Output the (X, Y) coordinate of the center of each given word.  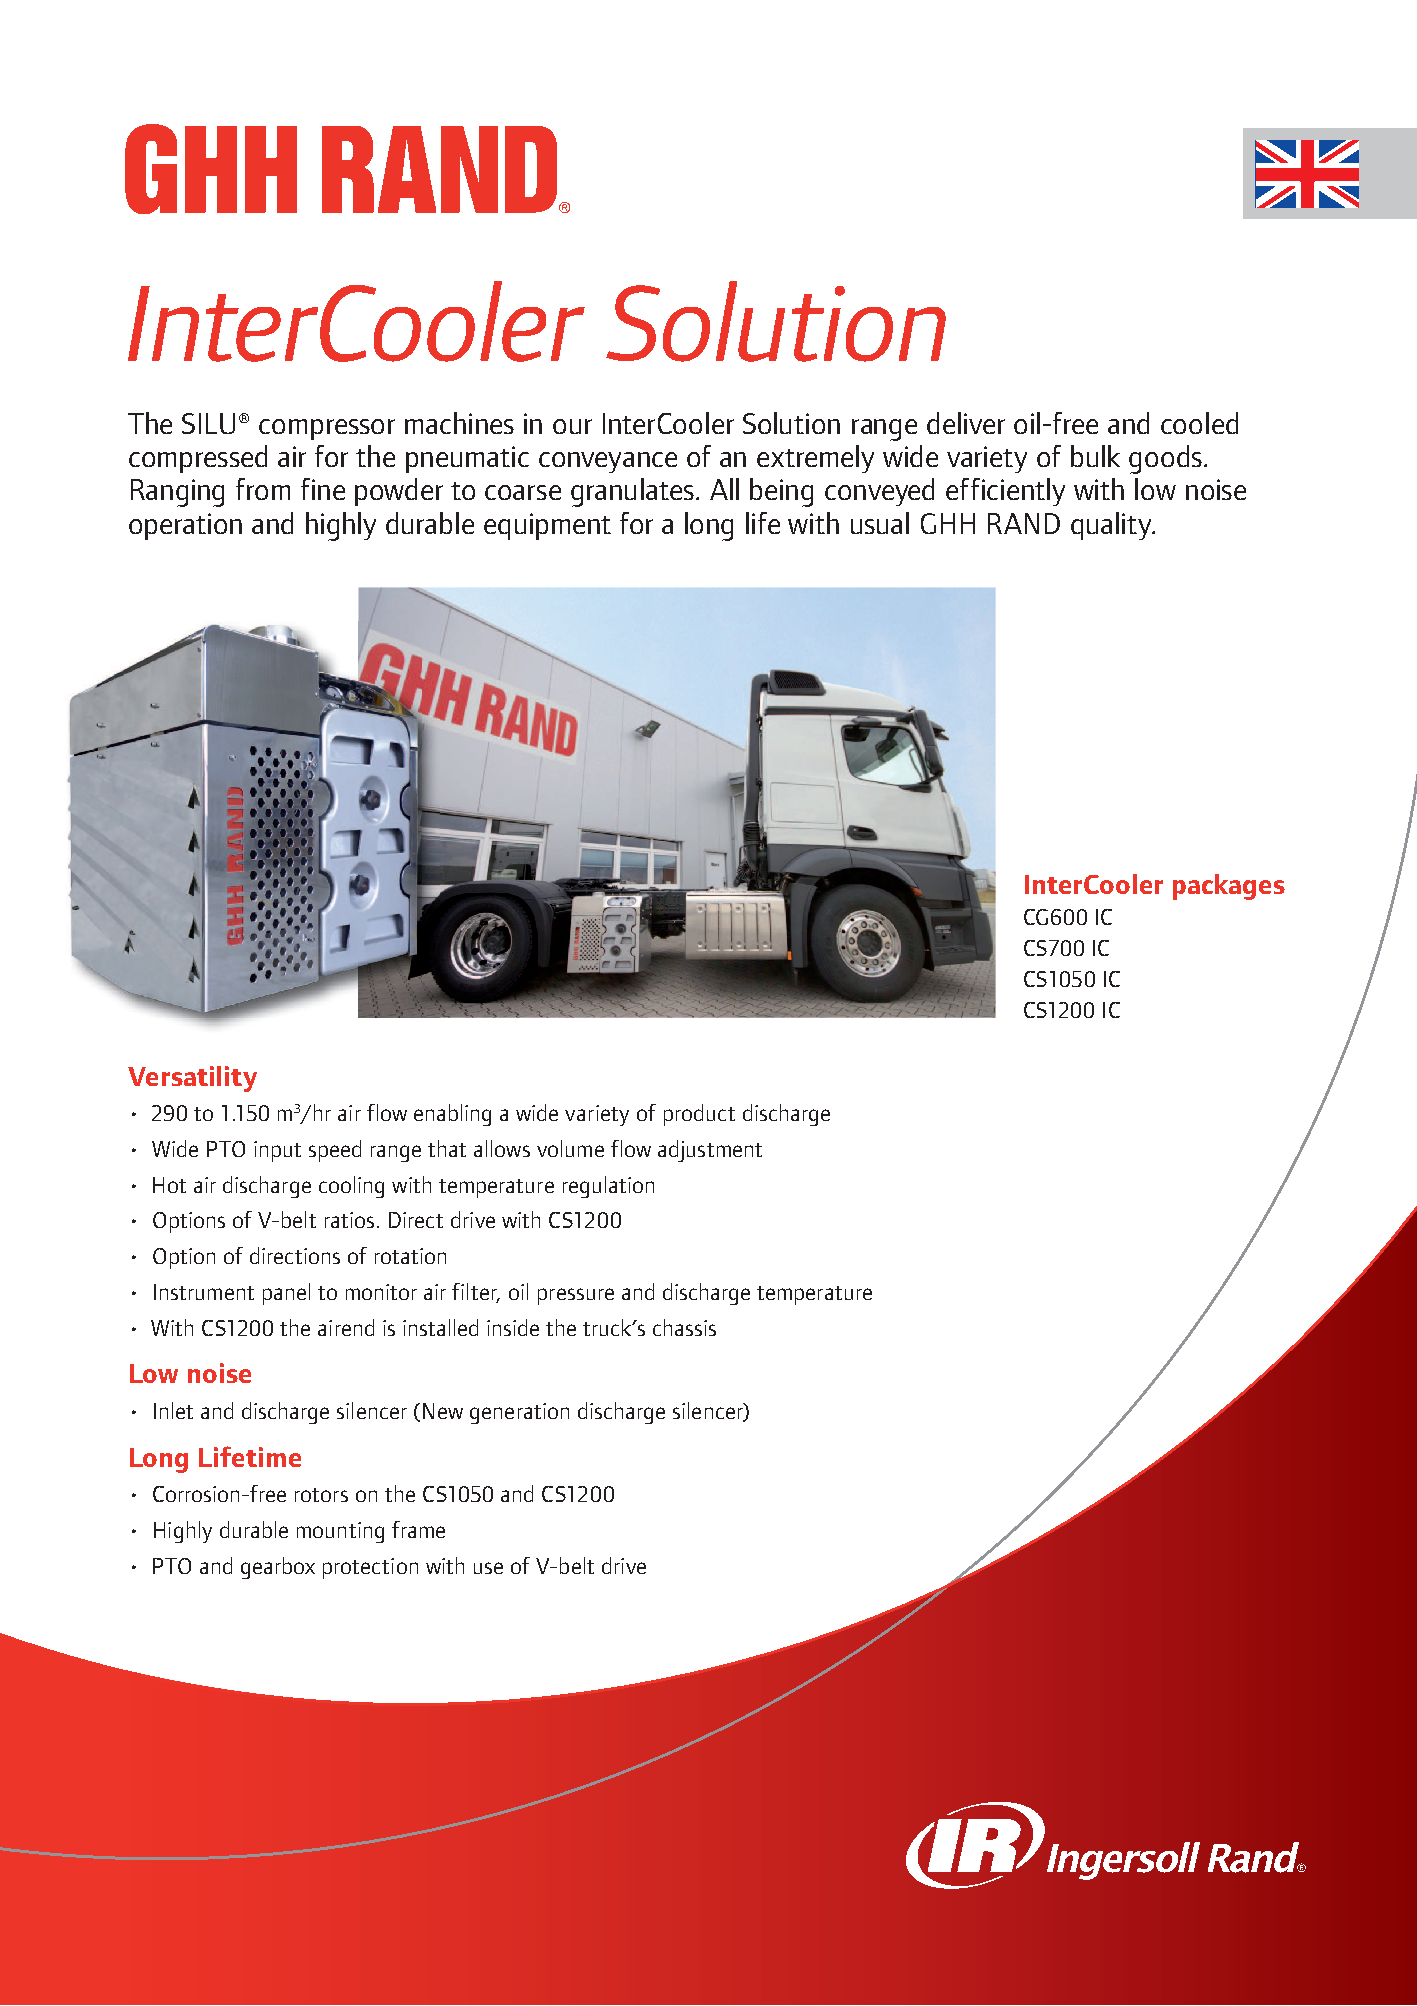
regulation (608, 1187)
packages (1229, 887)
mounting (340, 1532)
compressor (327, 429)
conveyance (608, 462)
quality (1112, 526)
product (699, 1115)
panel (286, 1294)
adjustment (710, 1151)
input (277, 1151)
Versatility (192, 1079)
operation (185, 526)
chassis (684, 1327)
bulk (1095, 456)
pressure (576, 1296)
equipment (547, 526)
